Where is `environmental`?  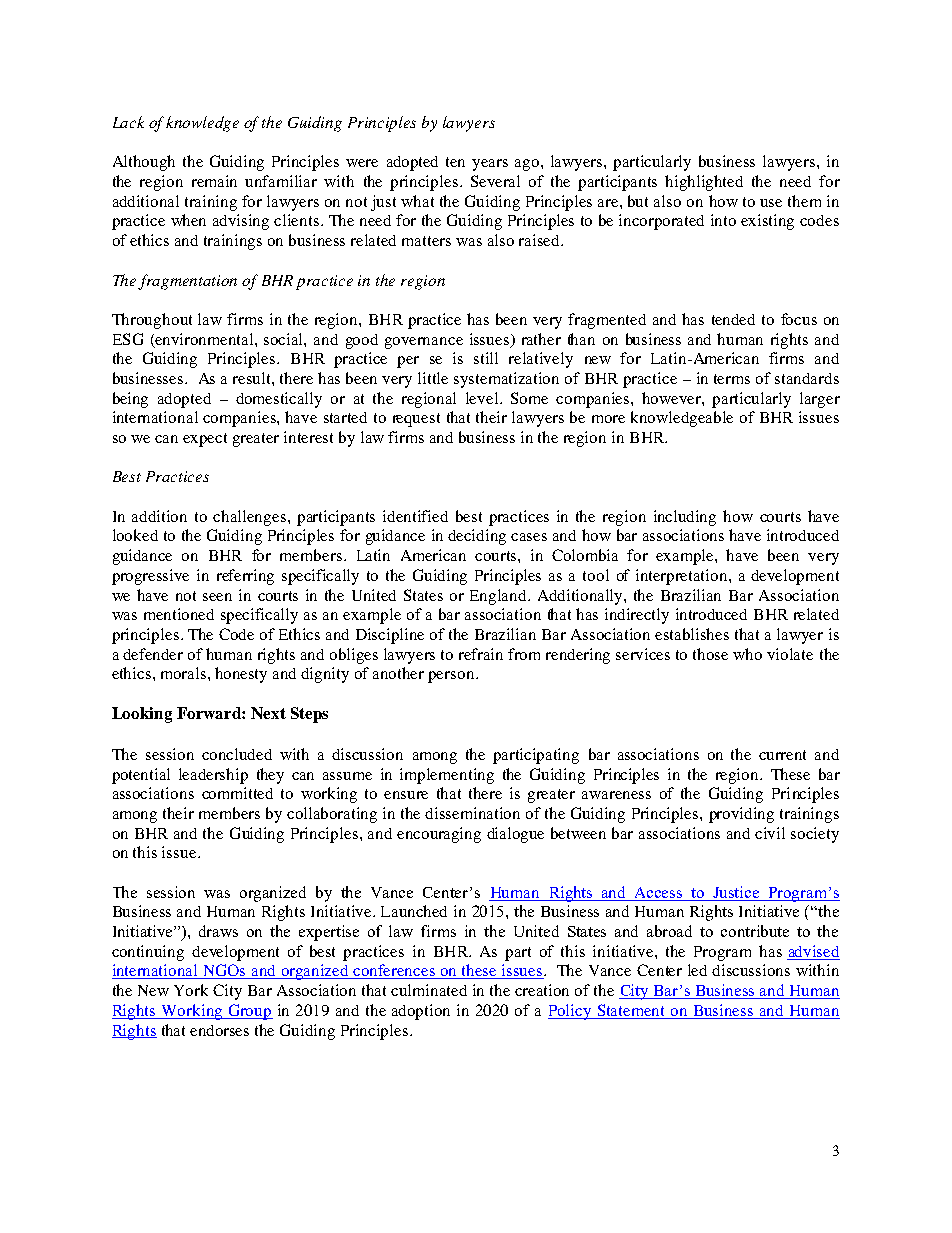 environmental is located at coordinates (205, 339).
